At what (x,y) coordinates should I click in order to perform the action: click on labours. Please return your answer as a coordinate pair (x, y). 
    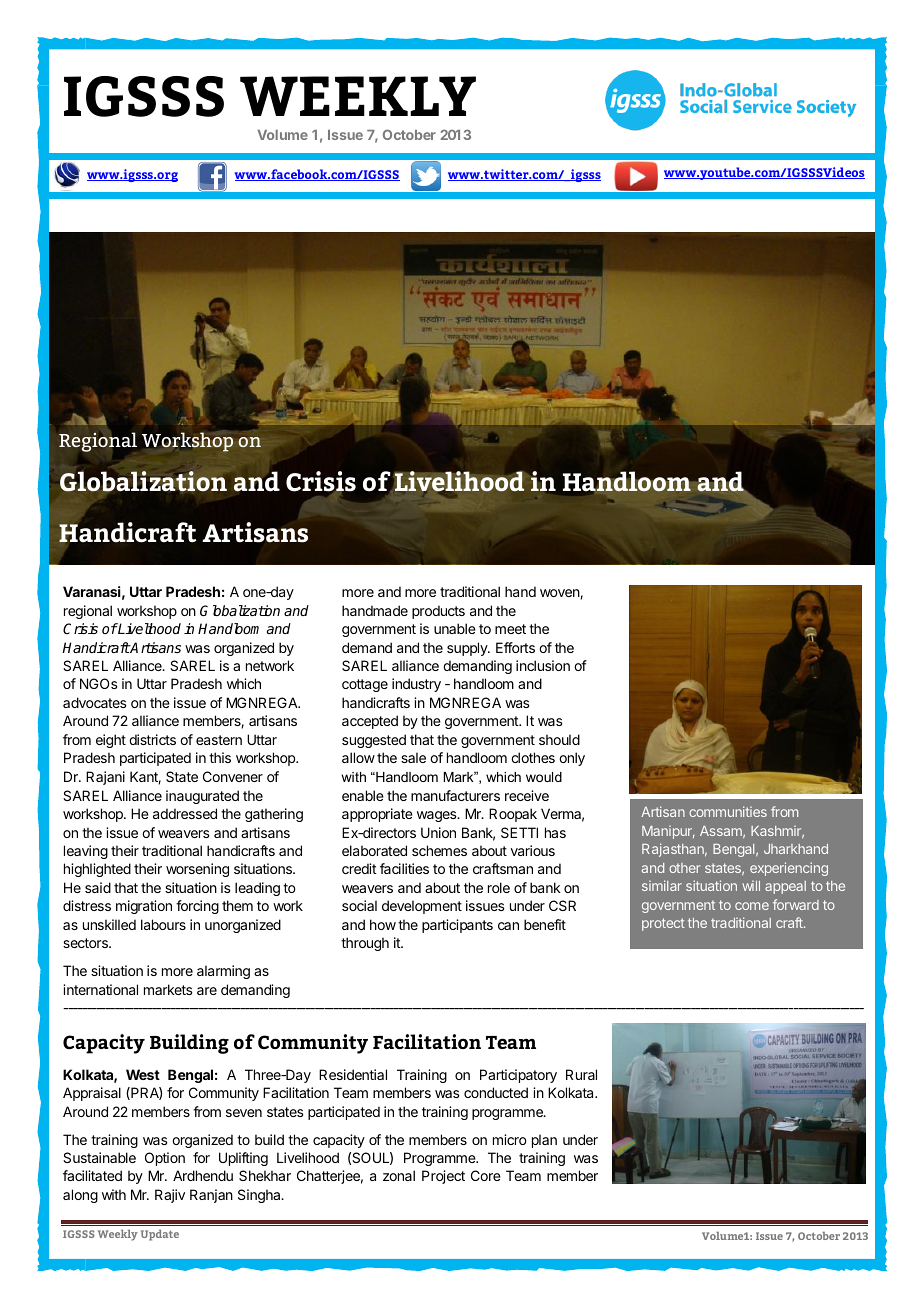
    Looking at the image, I should click on (163, 924).
